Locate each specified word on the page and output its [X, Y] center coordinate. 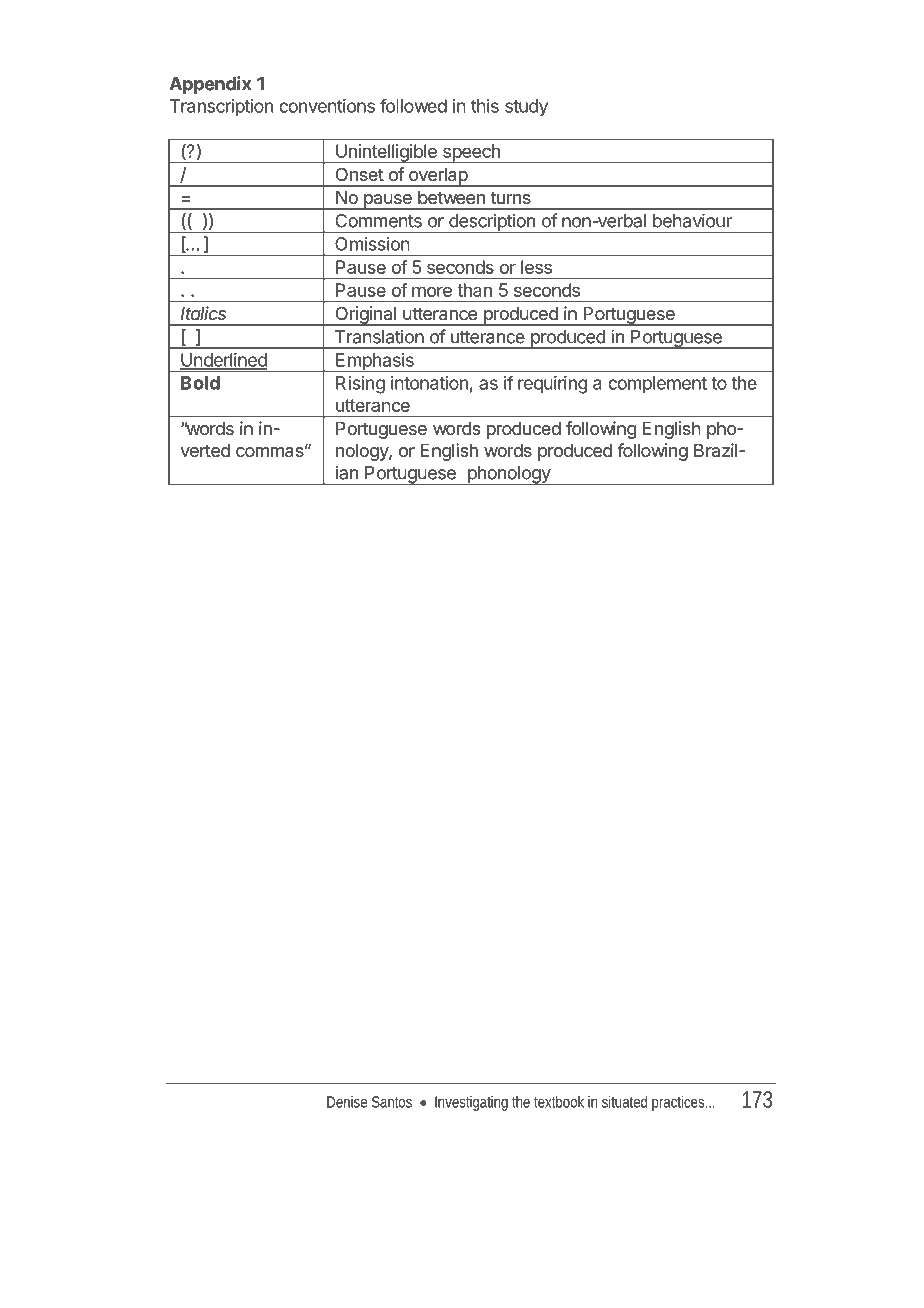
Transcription [221, 107]
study [526, 108]
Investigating [471, 1103]
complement [657, 384]
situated [624, 1102]
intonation [429, 383]
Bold [200, 383]
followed [413, 105]
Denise [347, 1102]
